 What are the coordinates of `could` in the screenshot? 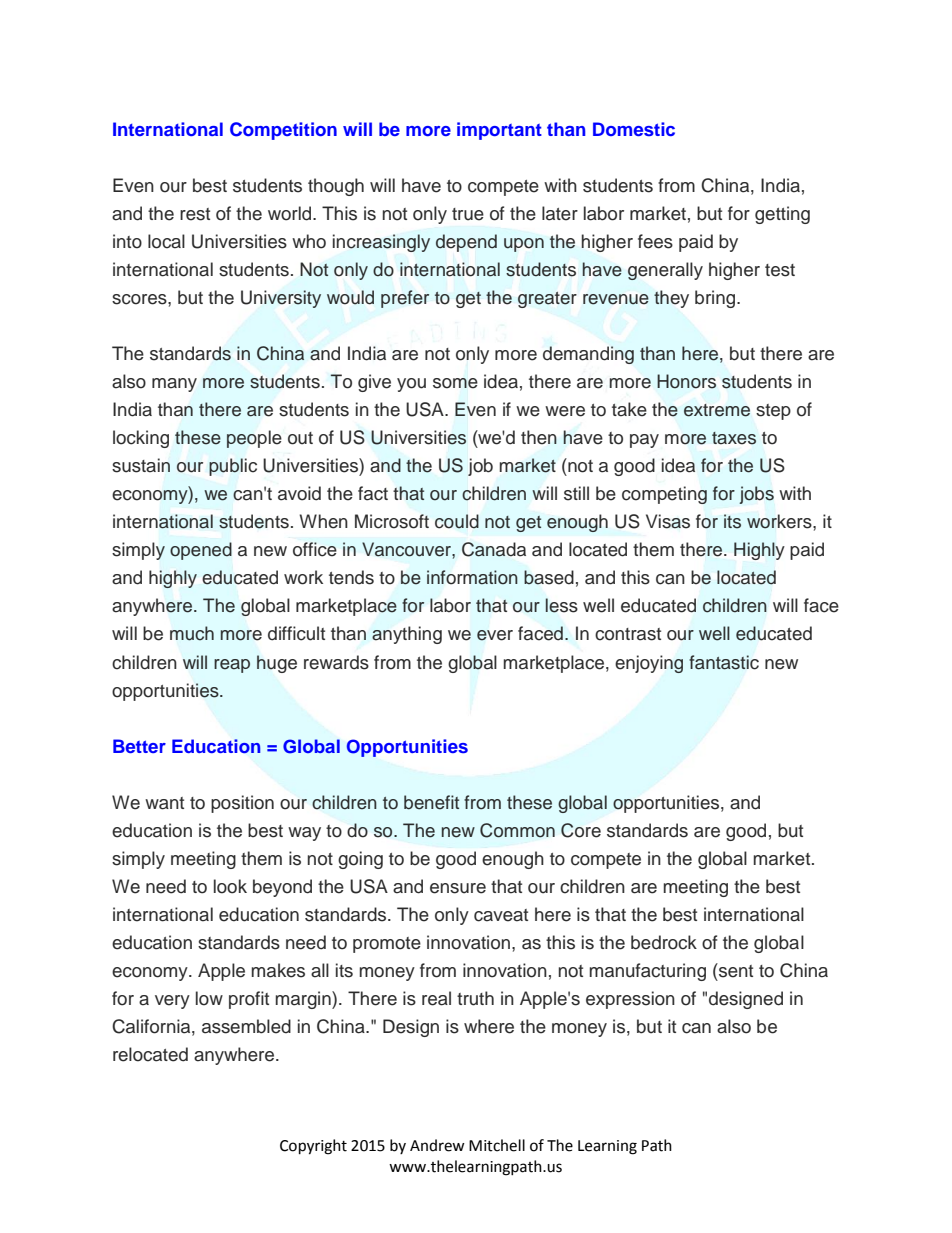 It's located at (457, 521).
